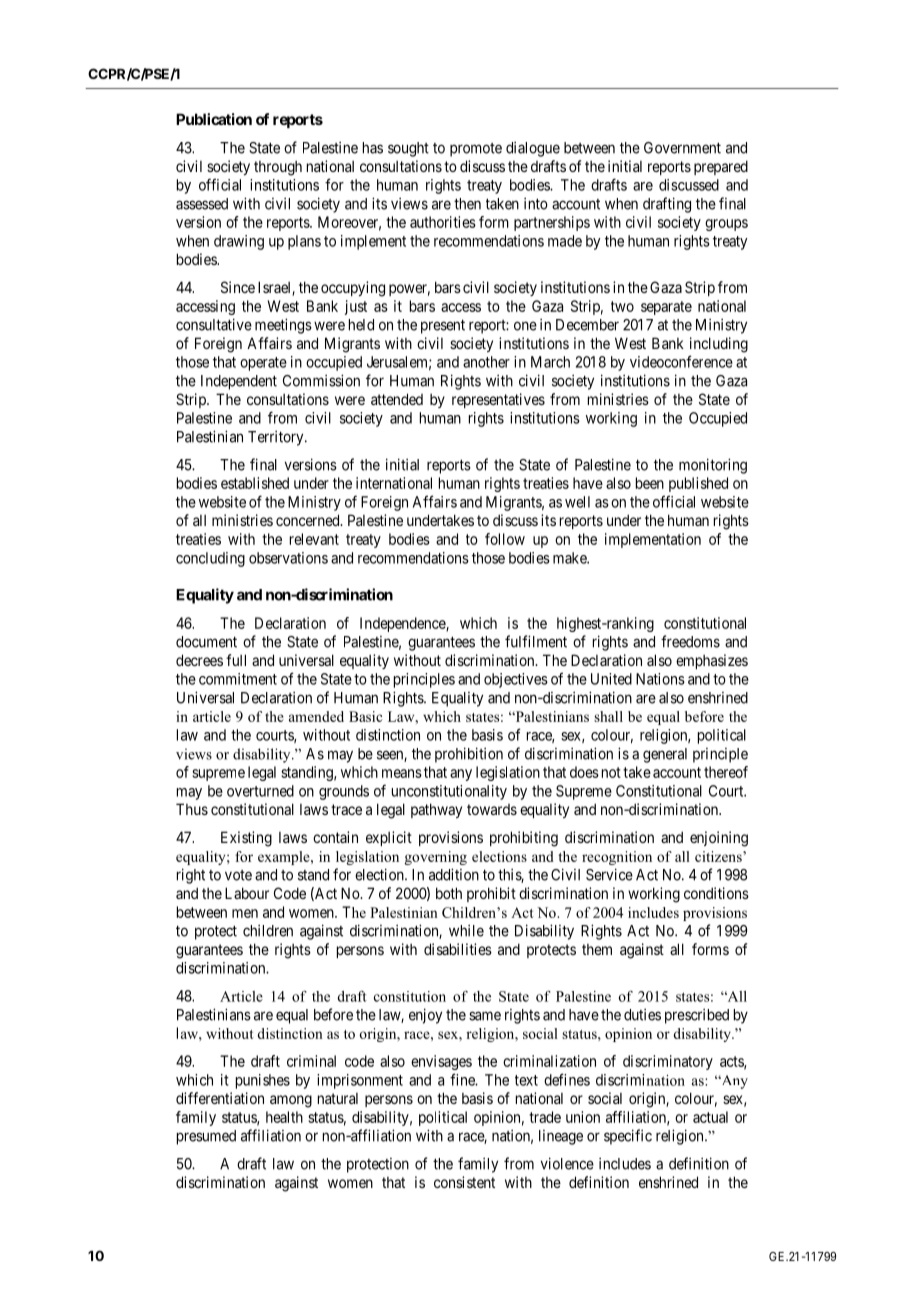 This screenshot has height=1308, width=924. What do you see at coordinates (690, 641) in the screenshot?
I see `freedoms` at bounding box center [690, 641].
